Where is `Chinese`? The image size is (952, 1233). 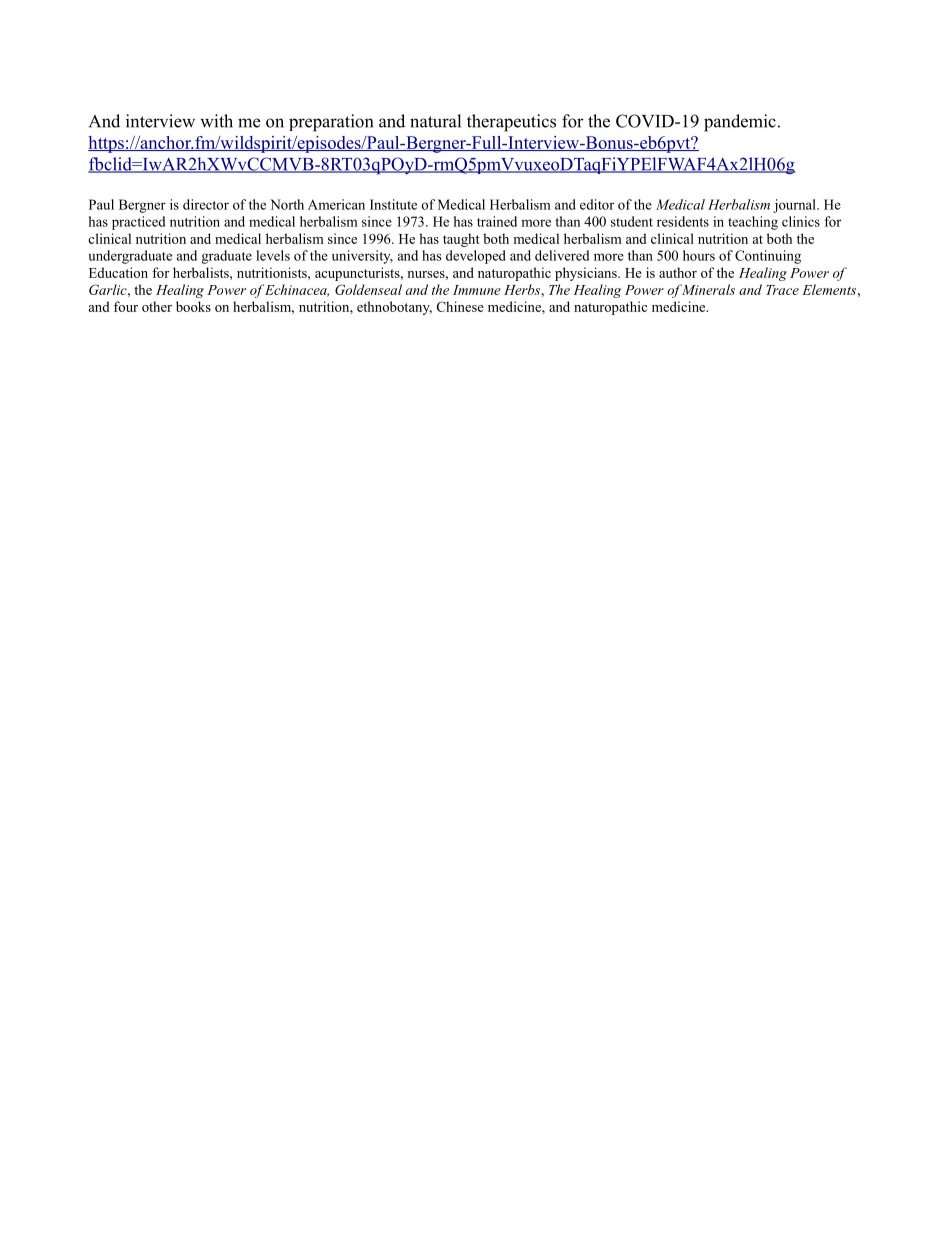 Chinese is located at coordinates (460, 306).
